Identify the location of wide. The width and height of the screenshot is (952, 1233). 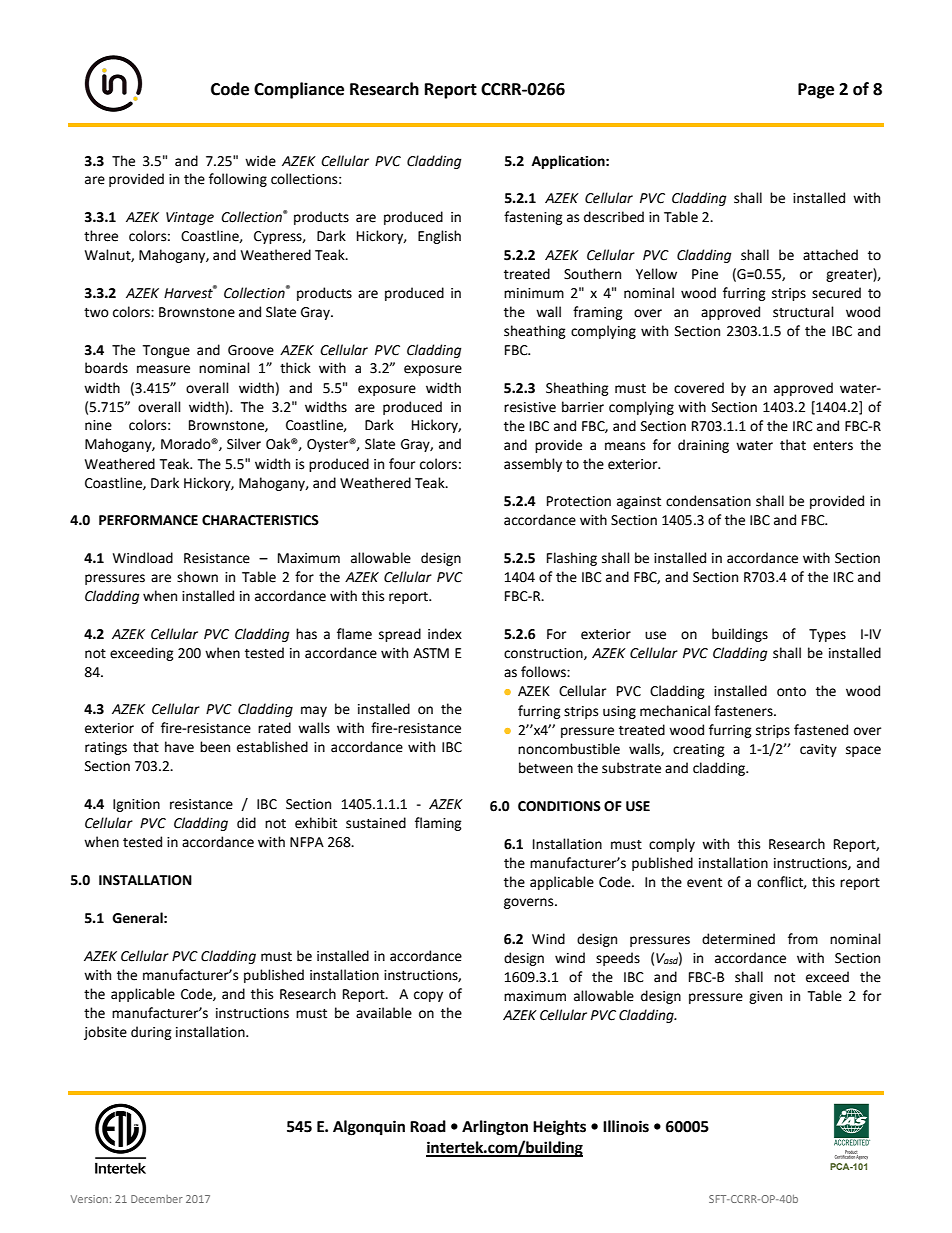
(260, 161).
